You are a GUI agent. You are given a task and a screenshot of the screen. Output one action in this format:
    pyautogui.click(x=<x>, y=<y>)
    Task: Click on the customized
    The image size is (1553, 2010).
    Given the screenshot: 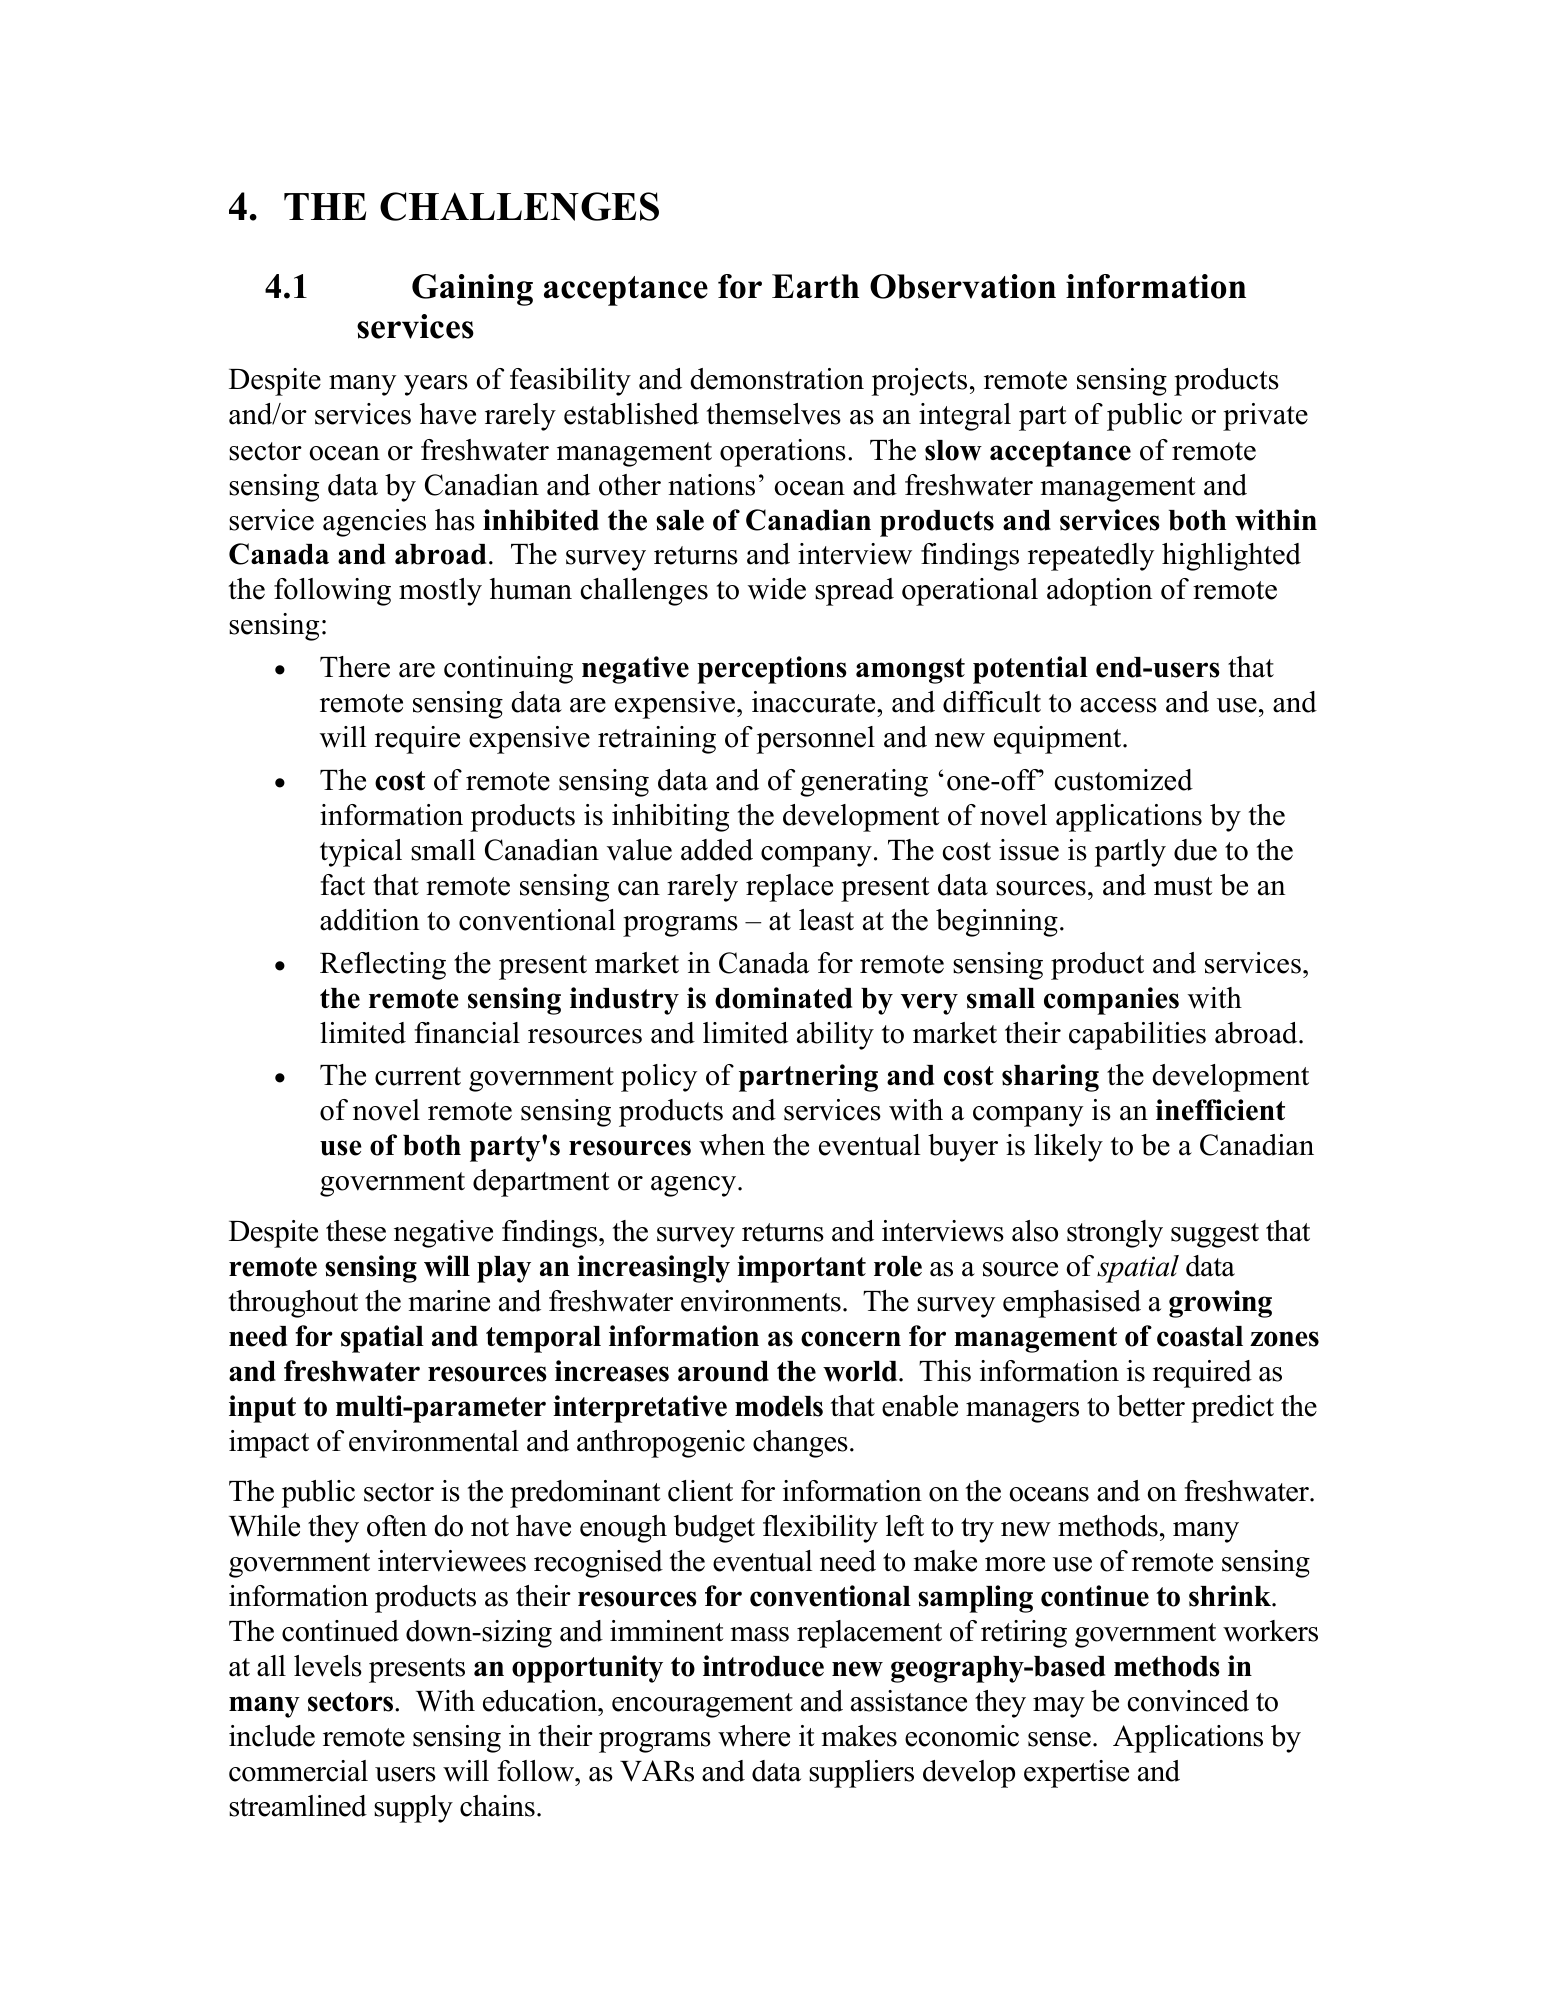 What is the action you would take?
    pyautogui.click(x=1124, y=780)
